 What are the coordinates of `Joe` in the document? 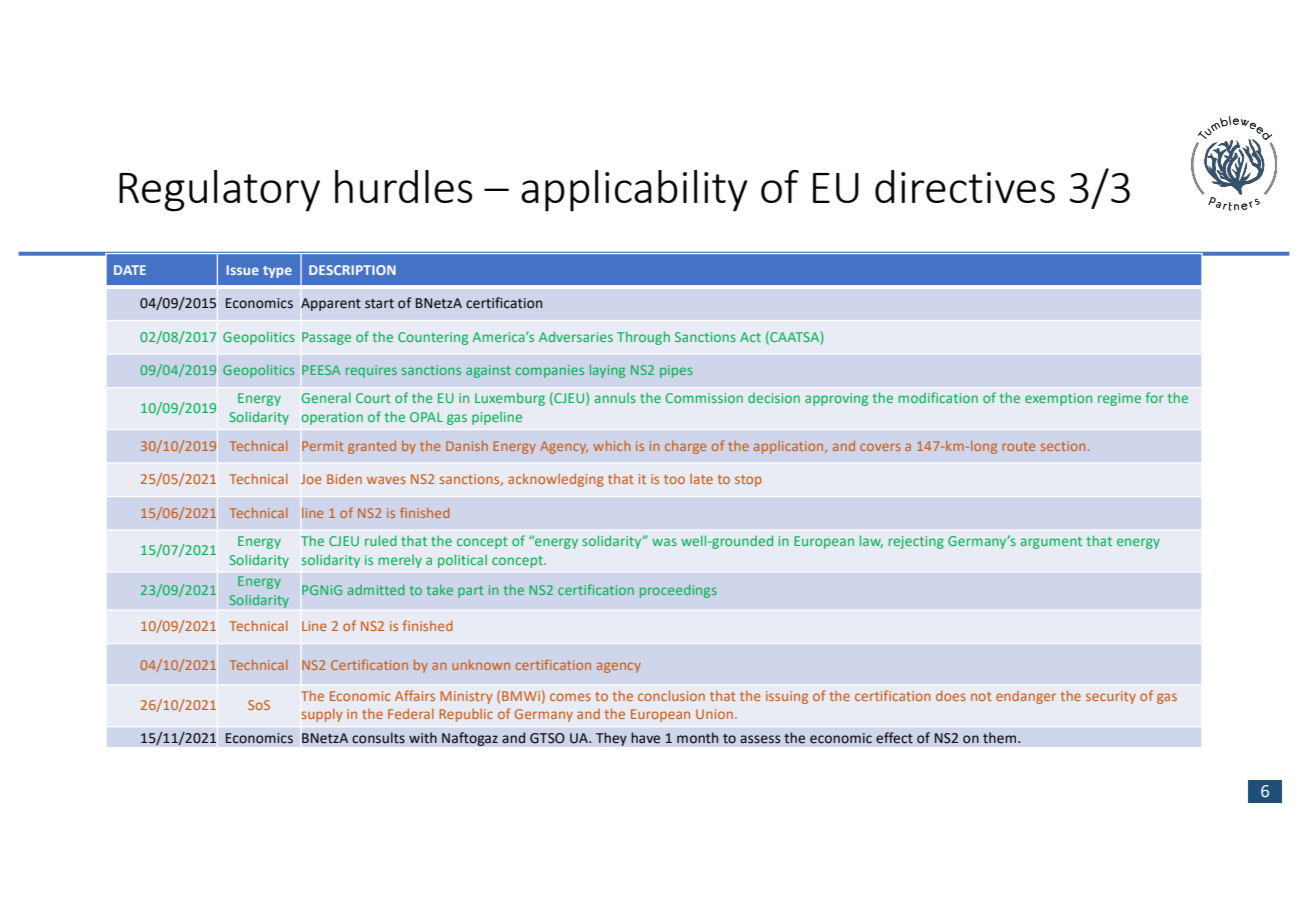 It's located at (311, 479).
